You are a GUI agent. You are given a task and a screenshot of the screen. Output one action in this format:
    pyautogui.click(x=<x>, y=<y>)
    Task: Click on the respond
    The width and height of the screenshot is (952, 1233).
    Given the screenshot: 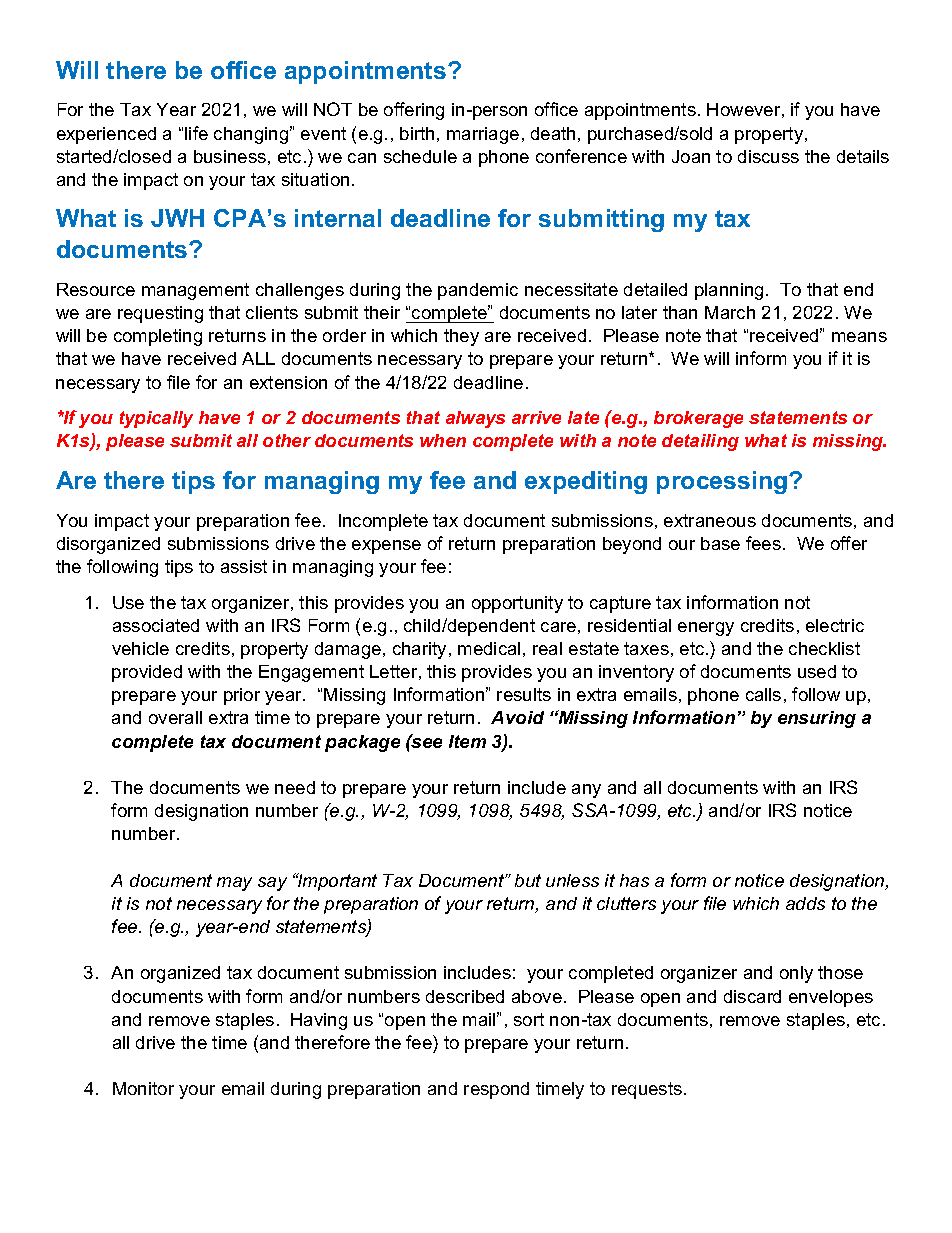 What is the action you would take?
    pyautogui.click(x=496, y=1090)
